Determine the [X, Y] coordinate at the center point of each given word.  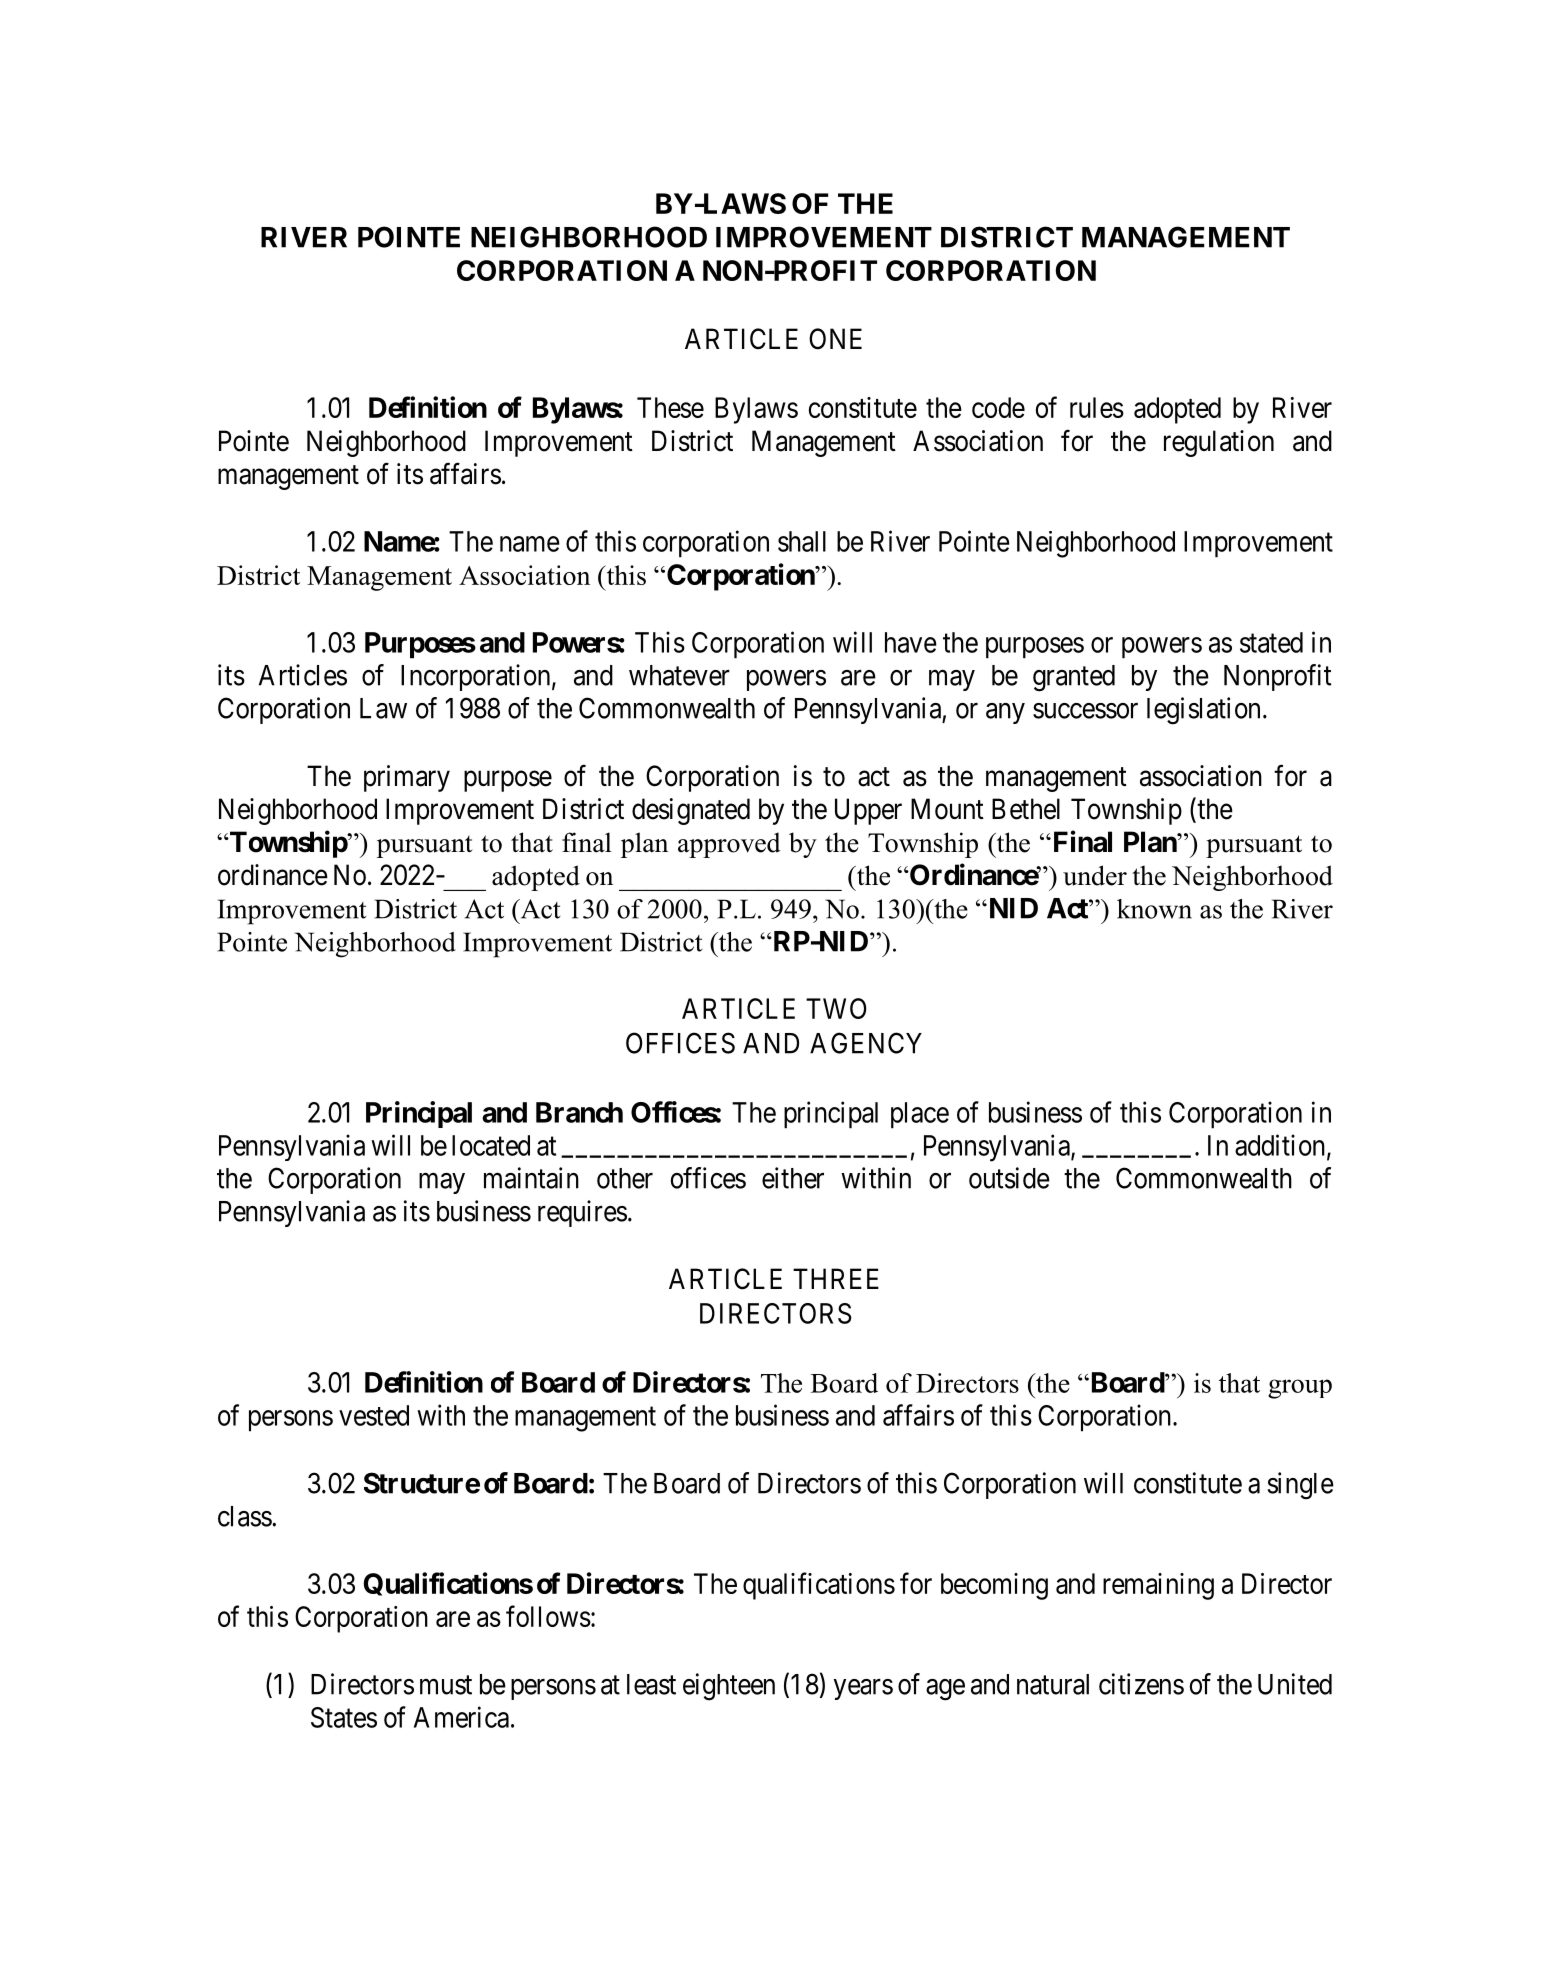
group [1300, 1389]
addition [1281, 1146]
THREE [836, 1278]
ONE [835, 339]
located [491, 1145]
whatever [679, 675]
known [1154, 909]
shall [802, 541]
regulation [1219, 443]
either [793, 1178]
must [446, 1685]
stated [1271, 642]
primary [407, 778]
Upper [868, 811]
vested [374, 1415]
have [911, 642]
